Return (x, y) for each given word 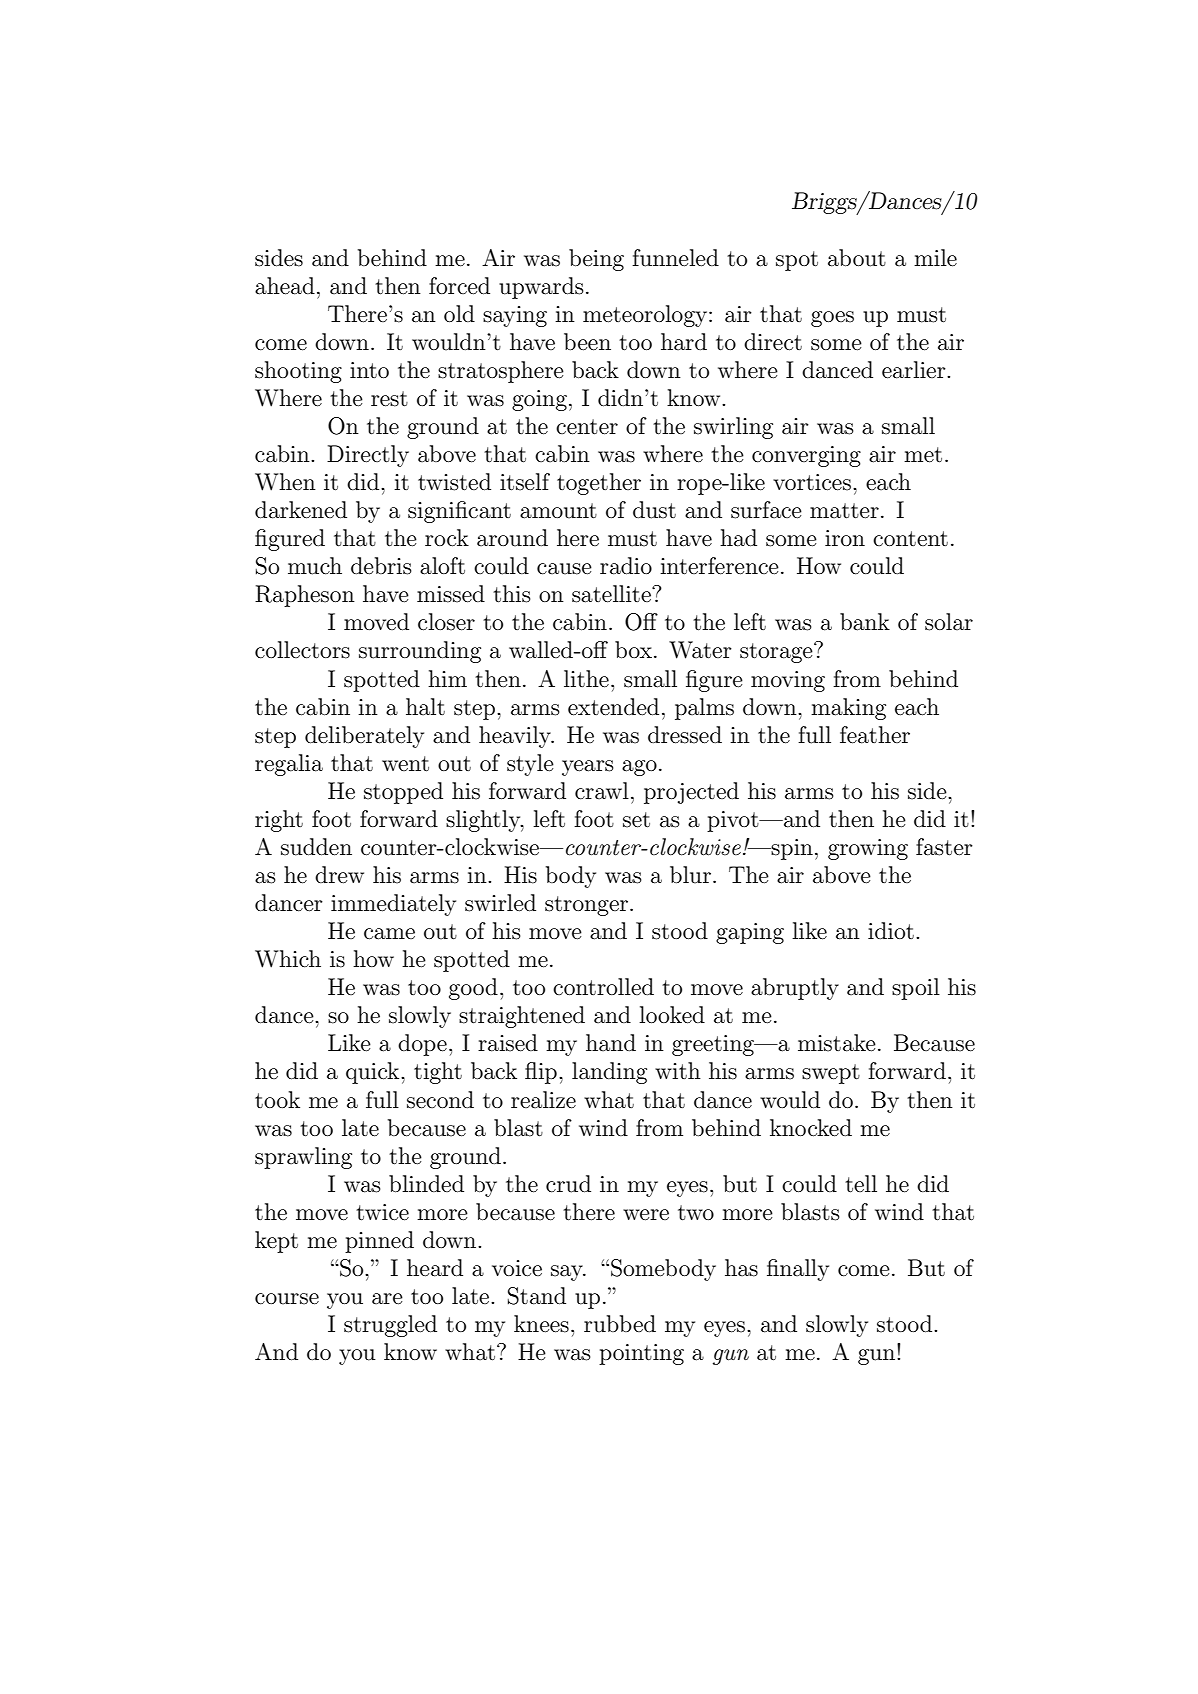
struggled (390, 1326)
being (596, 260)
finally (798, 1270)
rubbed (620, 1324)
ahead (285, 286)
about (857, 258)
